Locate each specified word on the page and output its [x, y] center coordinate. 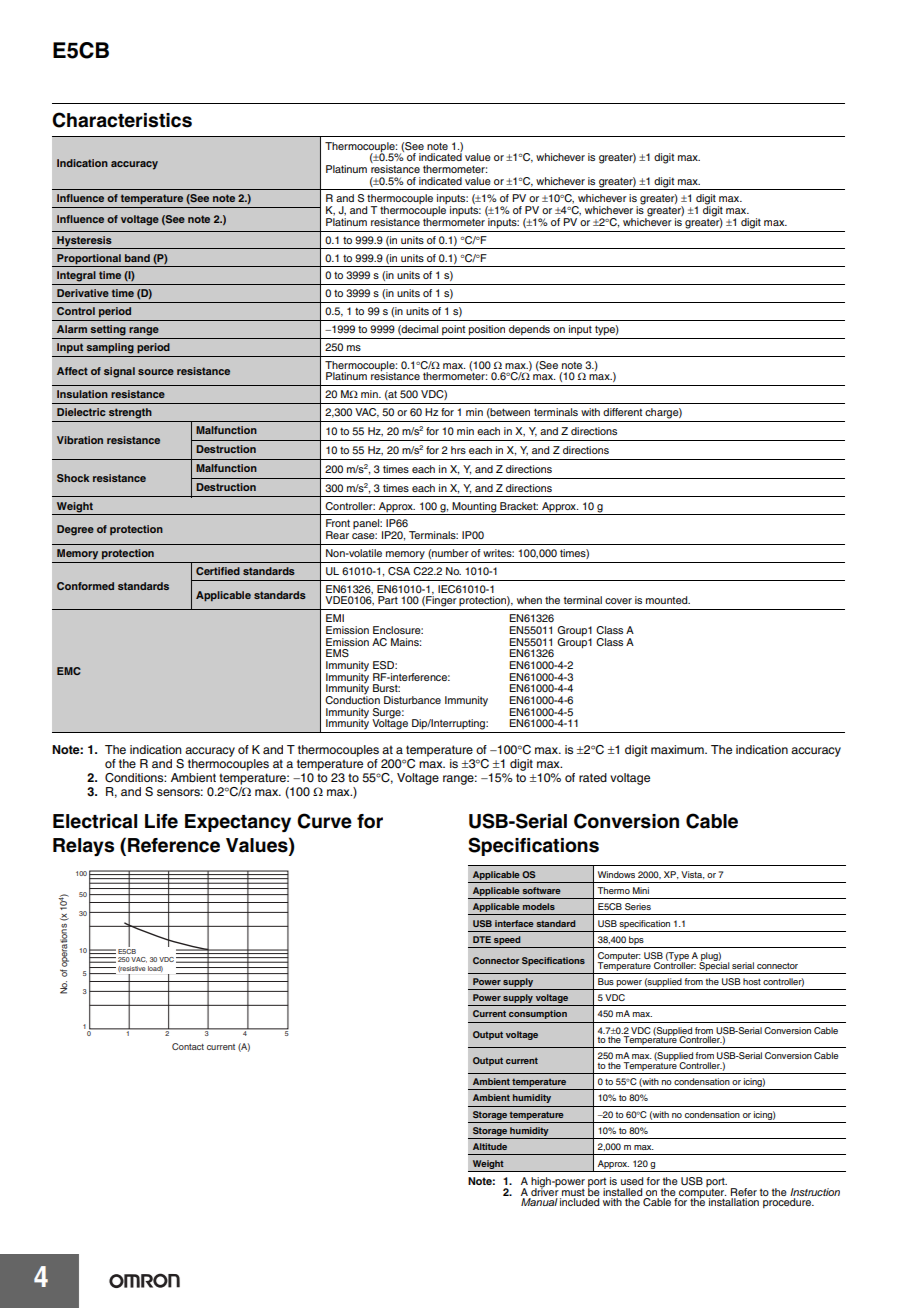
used [632, 1181]
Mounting [474, 507]
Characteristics [122, 120]
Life [161, 821]
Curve [324, 821]
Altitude [490, 1146]
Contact [188, 1046]
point [453, 330]
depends [529, 330]
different [622, 412]
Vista [693, 875]
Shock [73, 478]
